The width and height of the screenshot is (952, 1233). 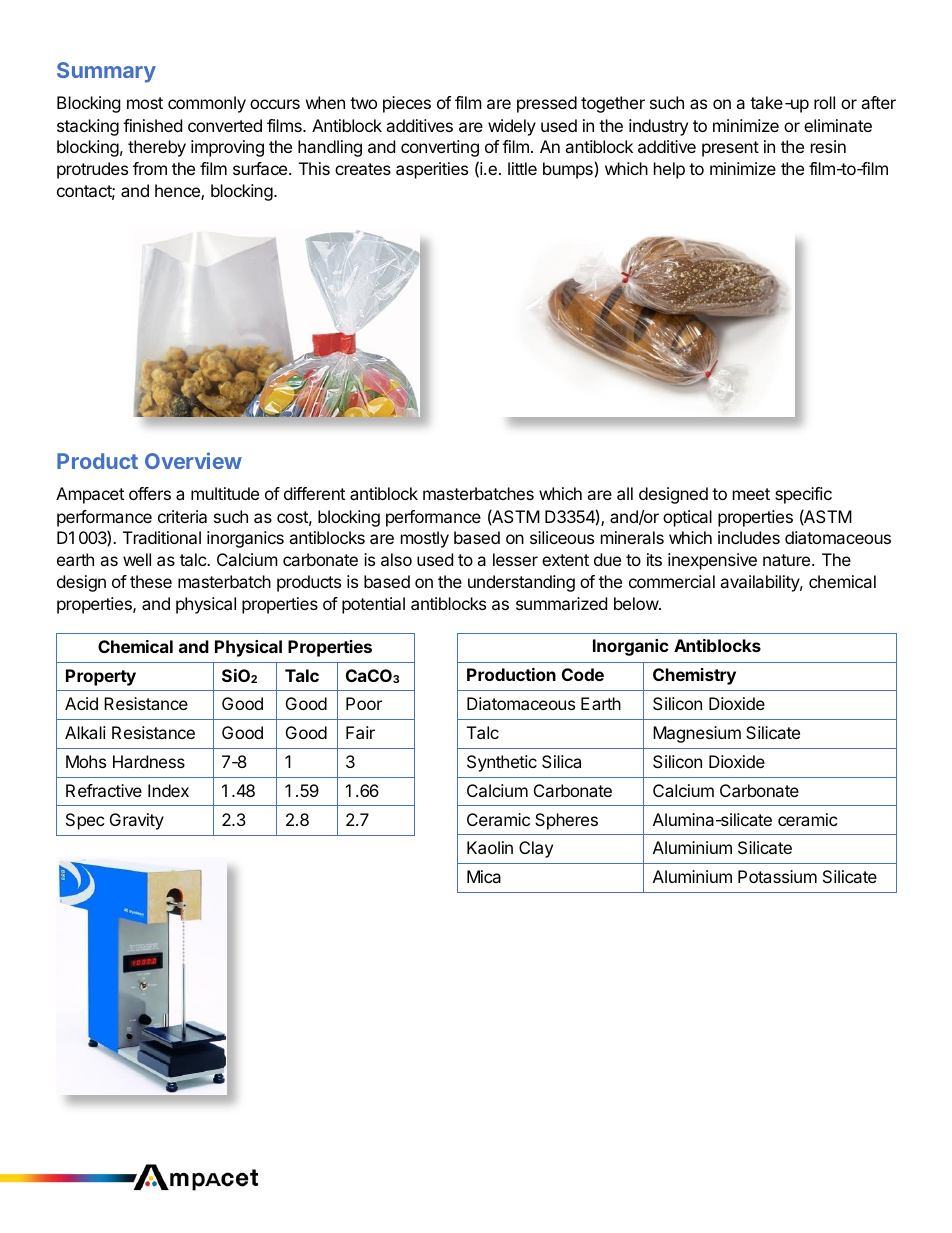 What do you see at coordinates (207, 104) in the screenshot?
I see `commonly` at bounding box center [207, 104].
